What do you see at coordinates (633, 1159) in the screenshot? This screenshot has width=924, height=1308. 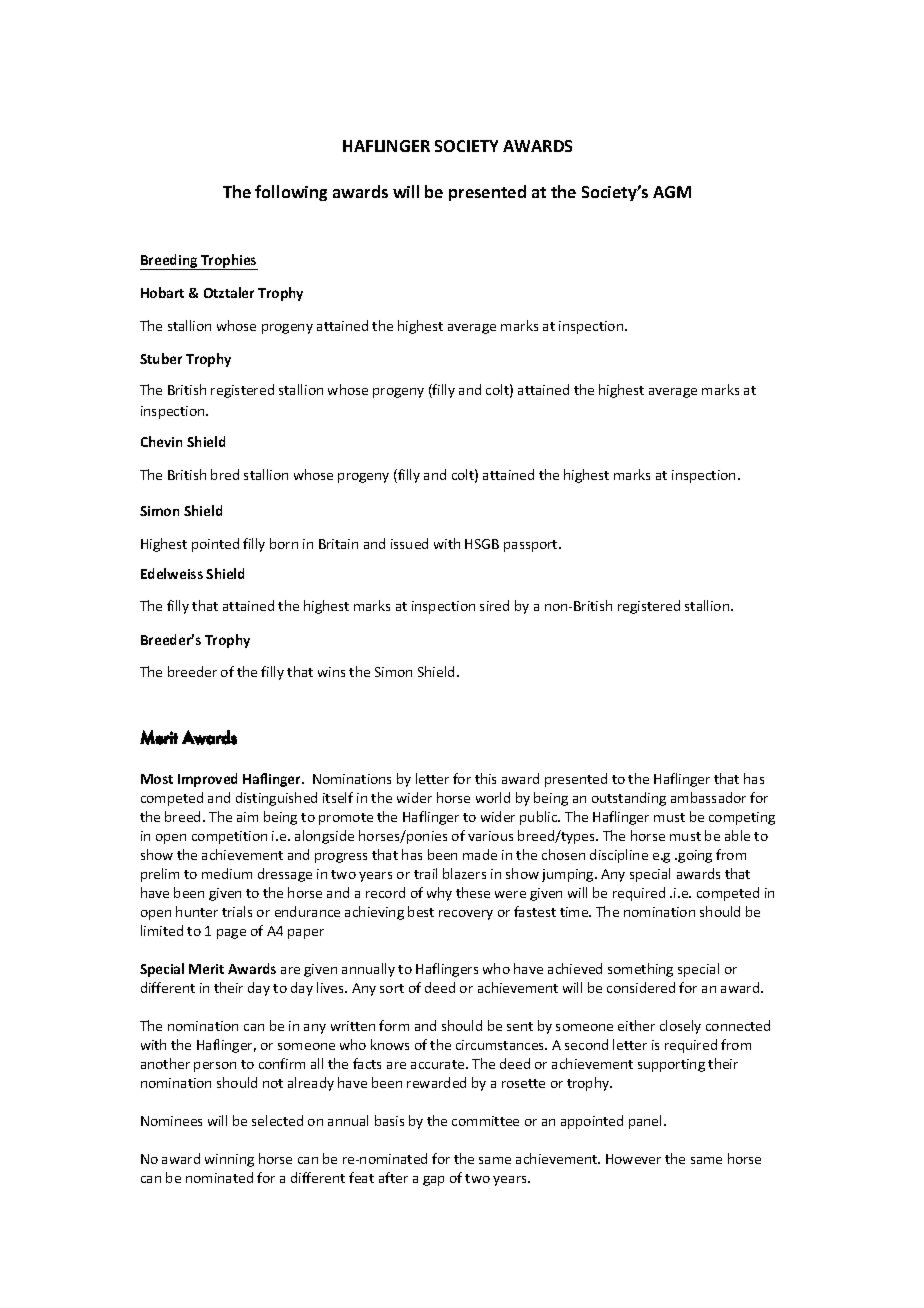 I see `However` at bounding box center [633, 1159].
